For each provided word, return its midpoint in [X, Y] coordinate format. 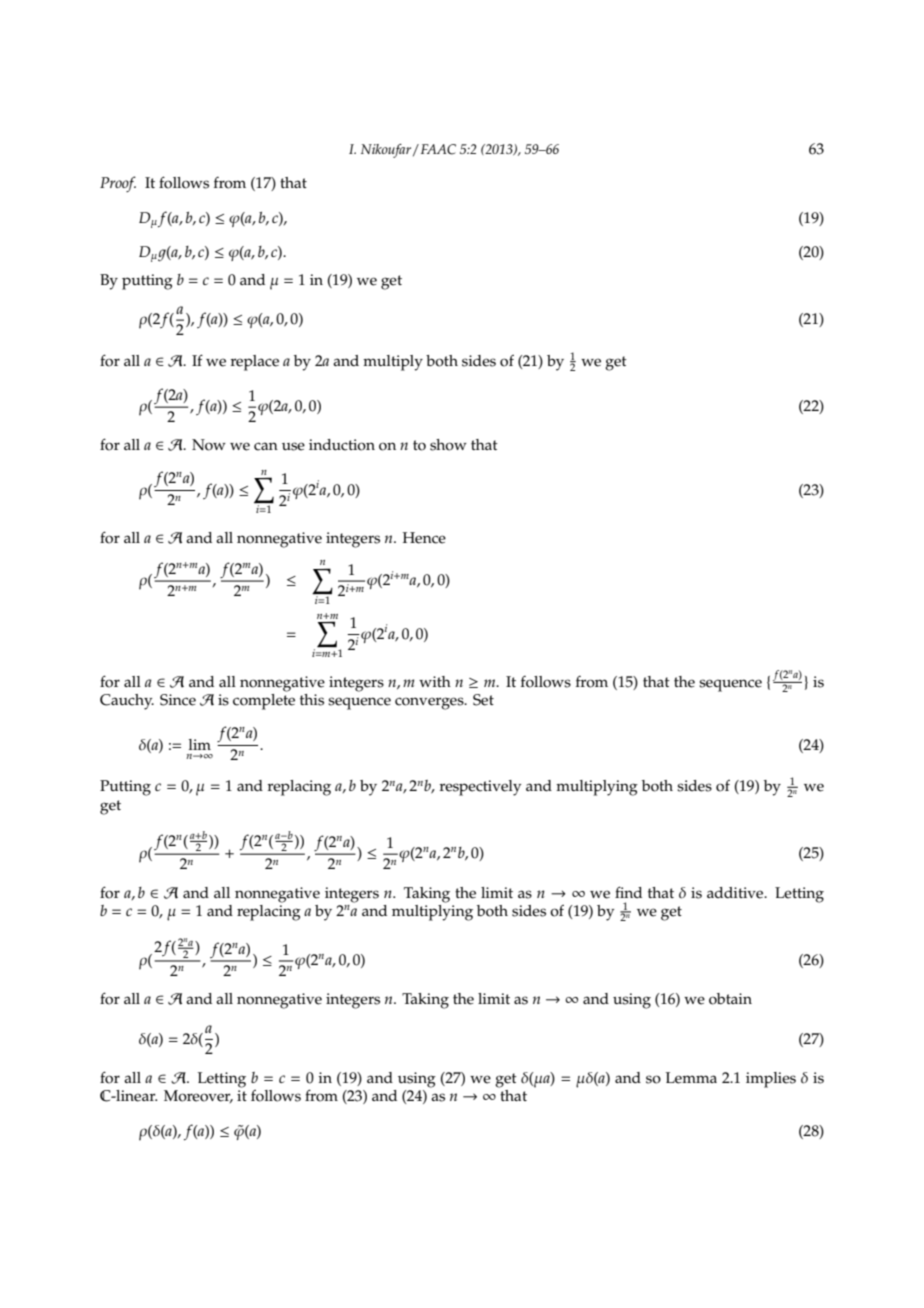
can [266, 446]
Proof [118, 184]
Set [483, 700]
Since [178, 700]
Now [209, 445]
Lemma [691, 1078]
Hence [424, 538]
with [435, 681]
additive [736, 893]
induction [342, 445]
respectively [480, 788]
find [628, 892]
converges [430, 703]
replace [254, 363]
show [448, 445]
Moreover [198, 1096]
